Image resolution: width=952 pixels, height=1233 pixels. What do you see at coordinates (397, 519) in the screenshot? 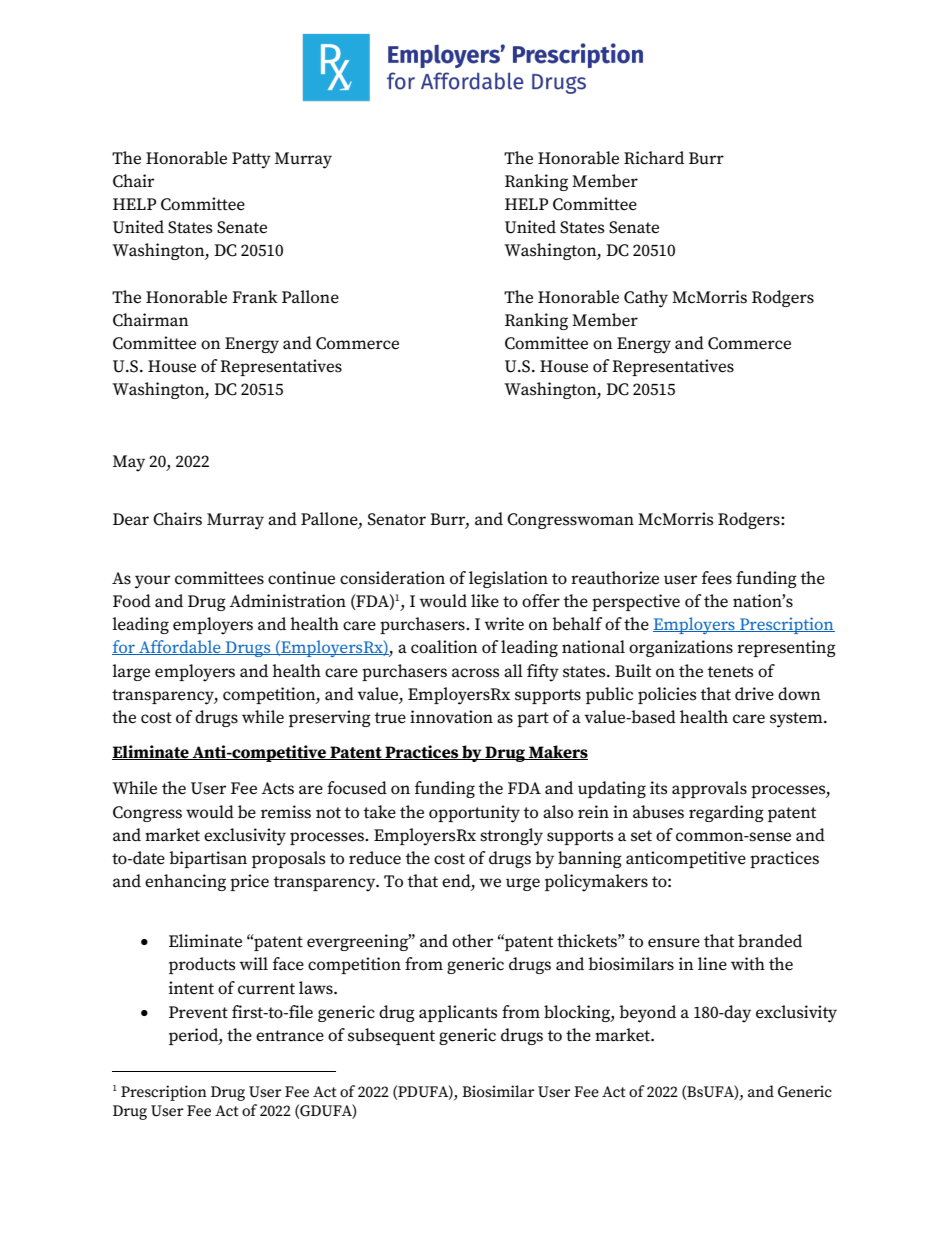
I see `Senator` at bounding box center [397, 519].
